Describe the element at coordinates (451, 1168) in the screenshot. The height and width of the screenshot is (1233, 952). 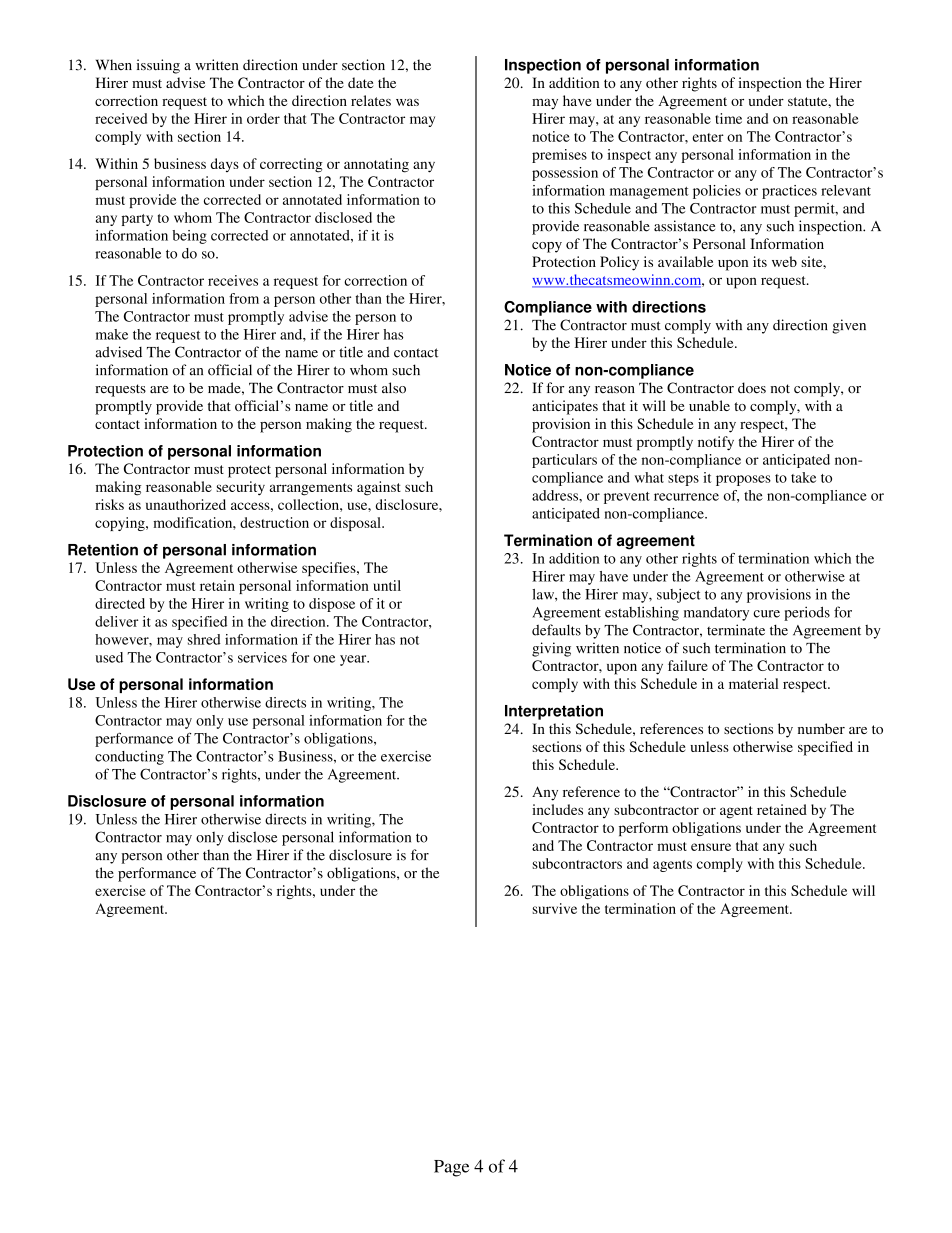
I see `Page` at that location.
